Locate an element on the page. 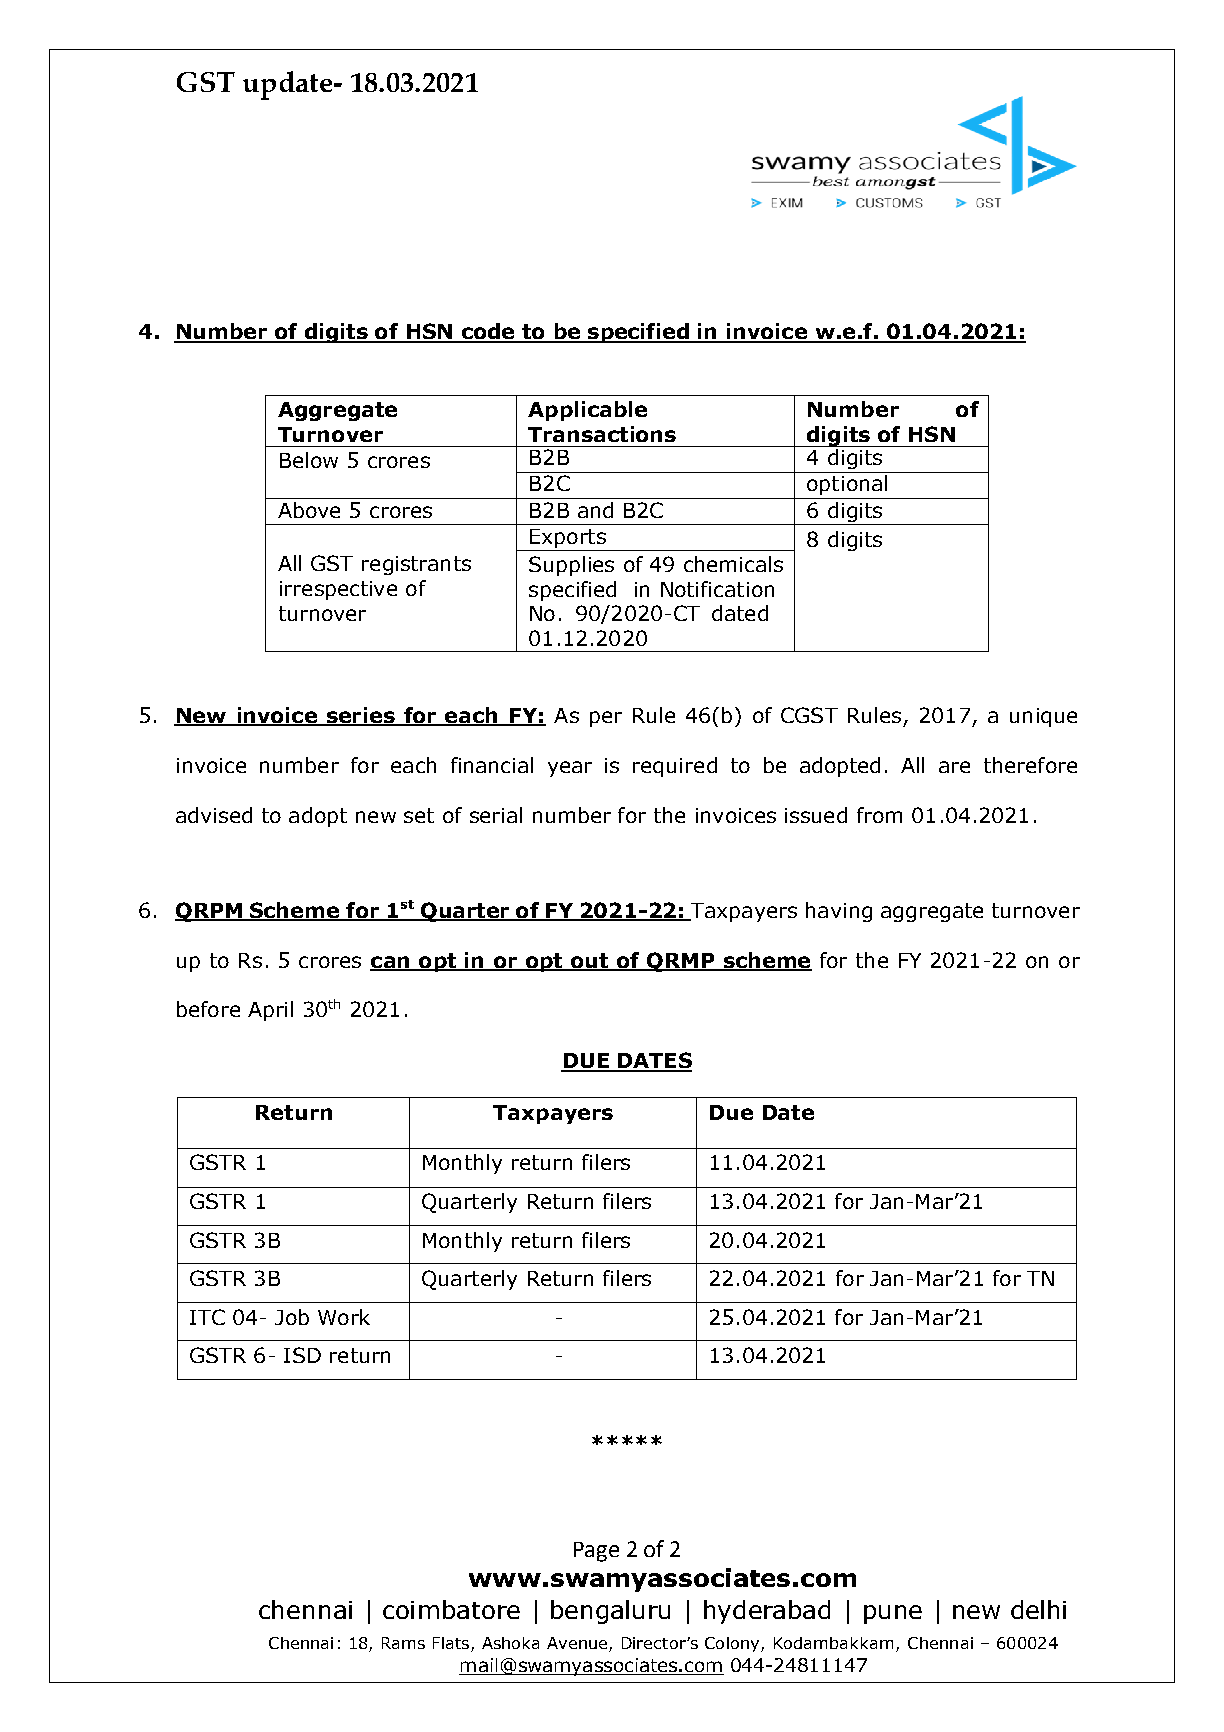  April is located at coordinates (270, 1011).
